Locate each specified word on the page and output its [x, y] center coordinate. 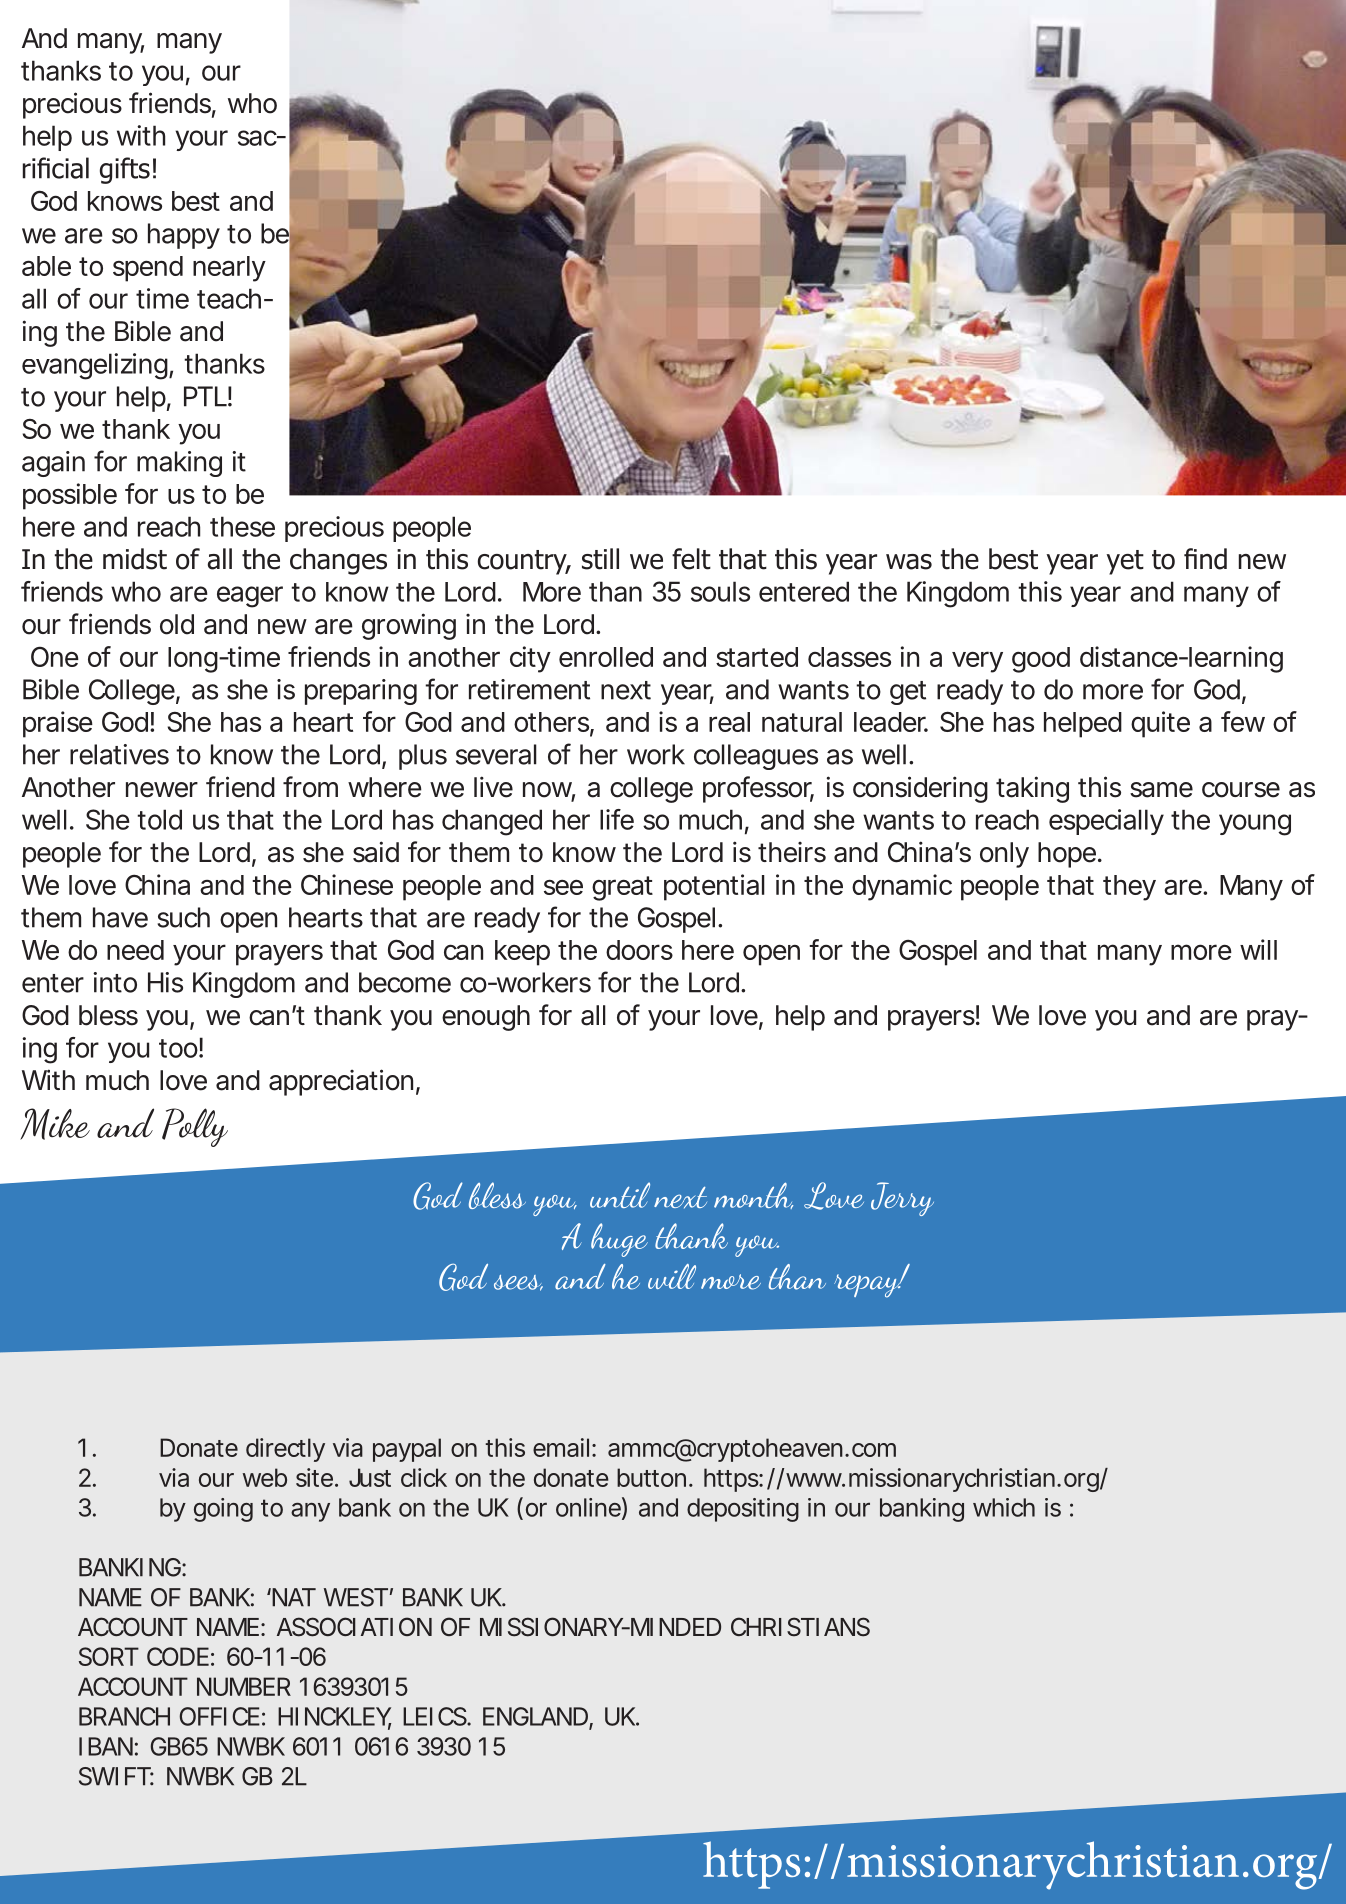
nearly [229, 269]
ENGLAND [536, 1717]
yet [1125, 562]
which [1004, 1507]
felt [691, 559]
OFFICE [219, 1716]
